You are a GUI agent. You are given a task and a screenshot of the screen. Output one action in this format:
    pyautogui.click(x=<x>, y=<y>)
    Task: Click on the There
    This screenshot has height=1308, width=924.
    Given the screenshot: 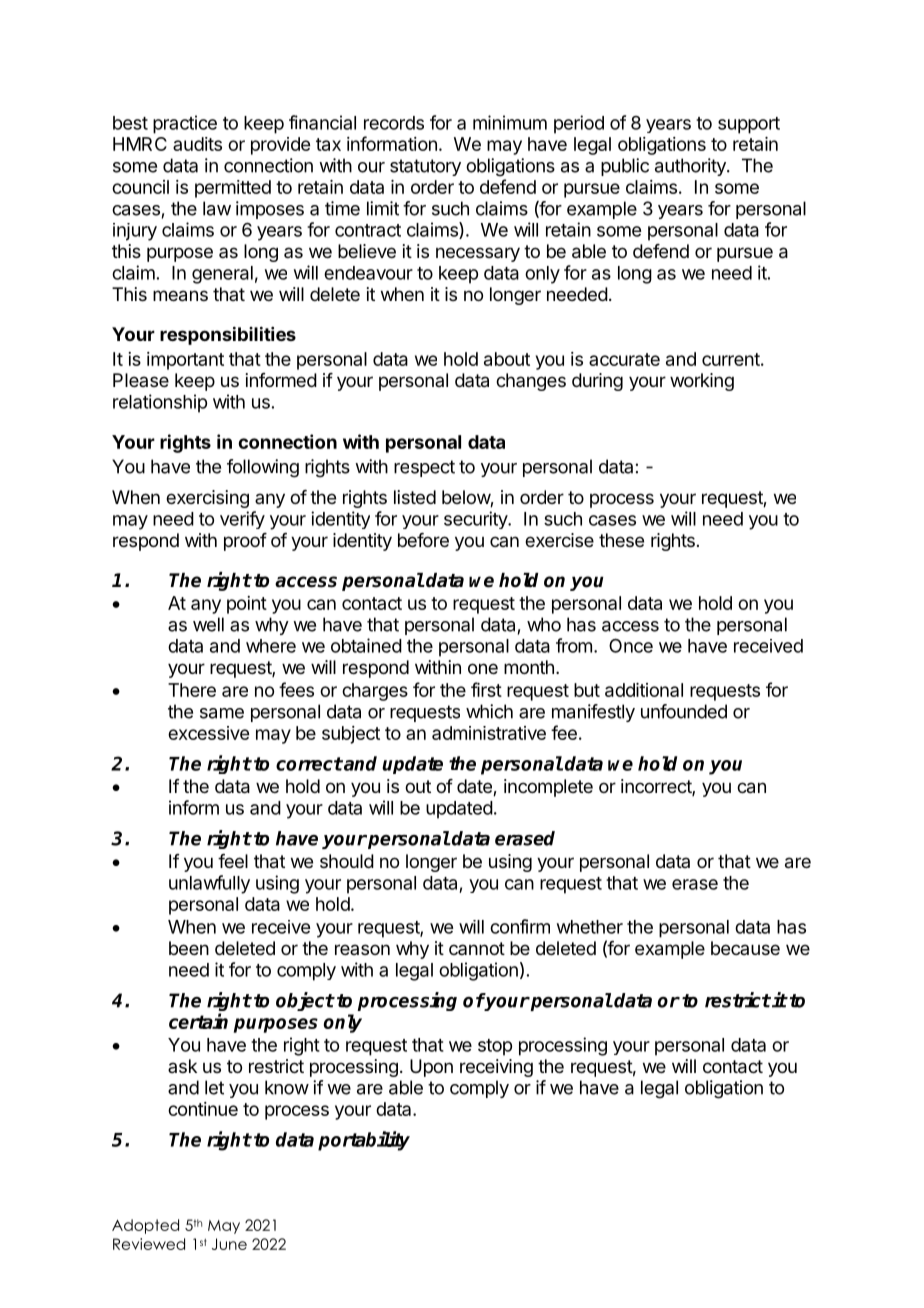 What is the action you would take?
    pyautogui.click(x=192, y=690)
